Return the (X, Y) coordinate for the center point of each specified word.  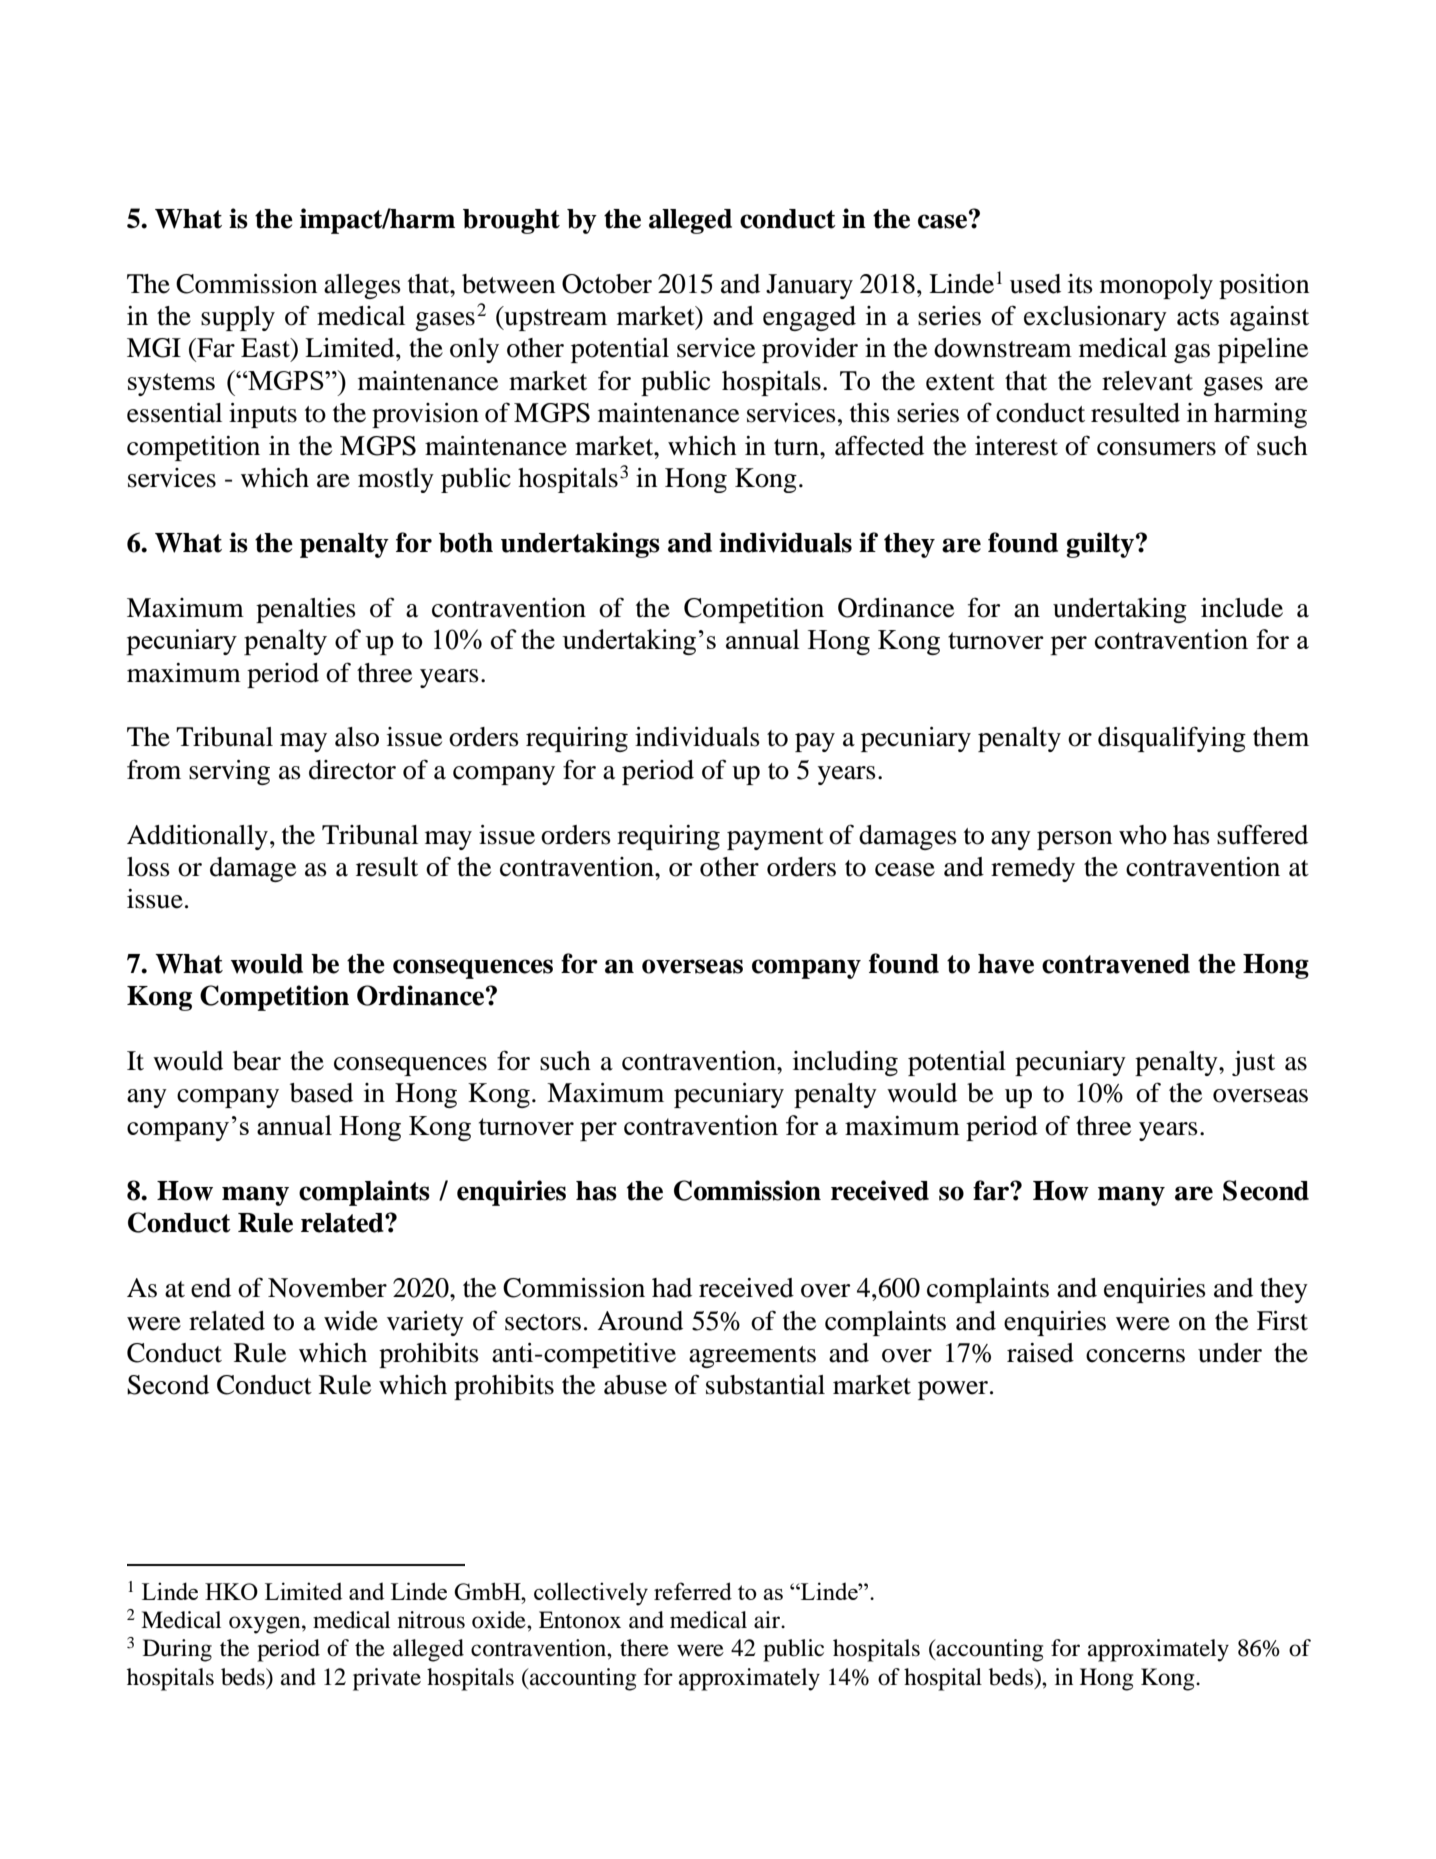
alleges (362, 286)
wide (351, 1321)
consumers (1156, 449)
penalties (306, 610)
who (1143, 835)
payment (775, 839)
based (321, 1093)
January (809, 286)
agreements (752, 1357)
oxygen (266, 1625)
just (1253, 1063)
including (845, 1063)
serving (229, 772)
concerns (1135, 1356)
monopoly (1156, 286)
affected (879, 445)
